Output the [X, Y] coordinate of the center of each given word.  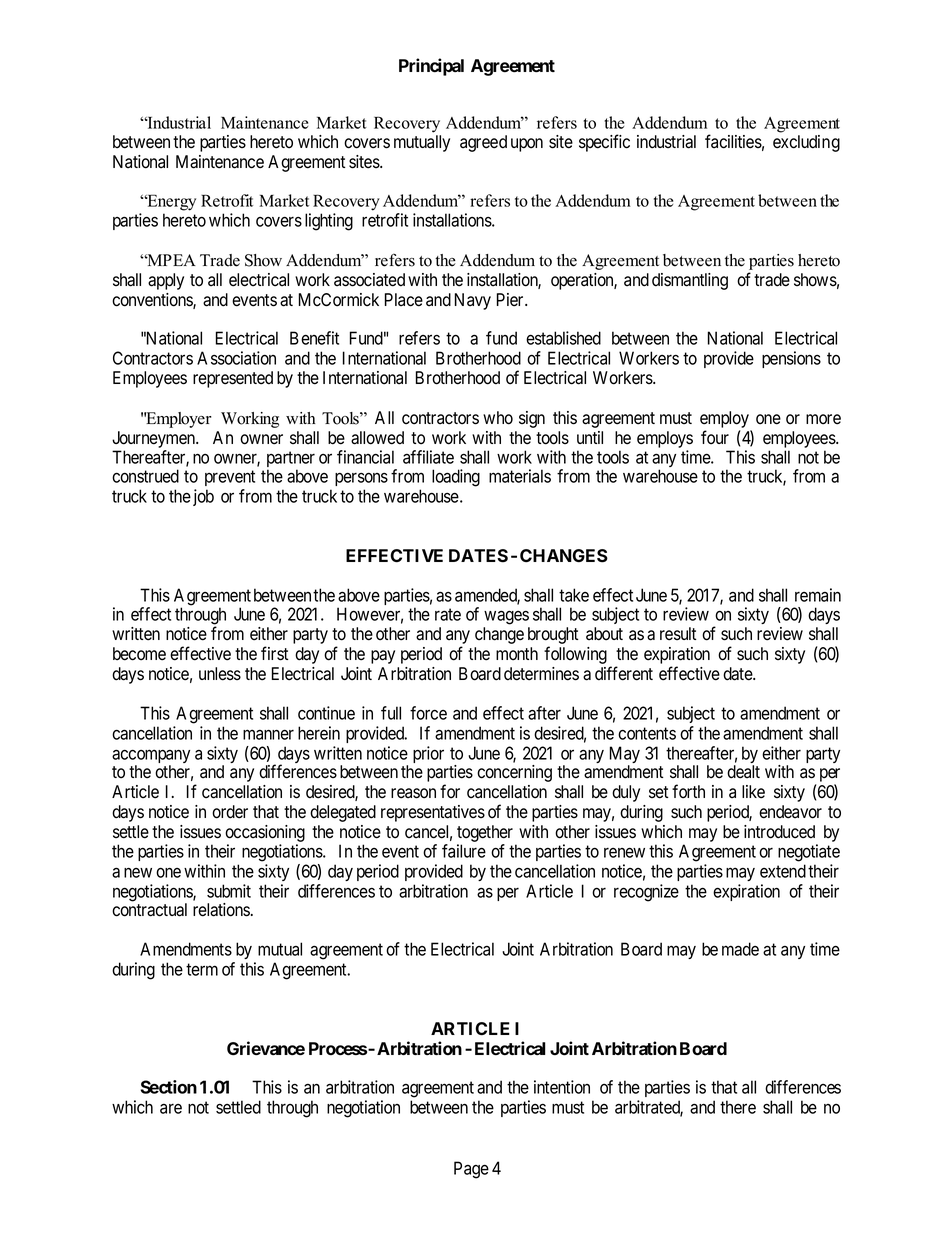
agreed [483, 143]
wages [506, 617]
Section [168, 1087]
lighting [329, 222]
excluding [806, 143]
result [678, 634]
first [274, 653]
